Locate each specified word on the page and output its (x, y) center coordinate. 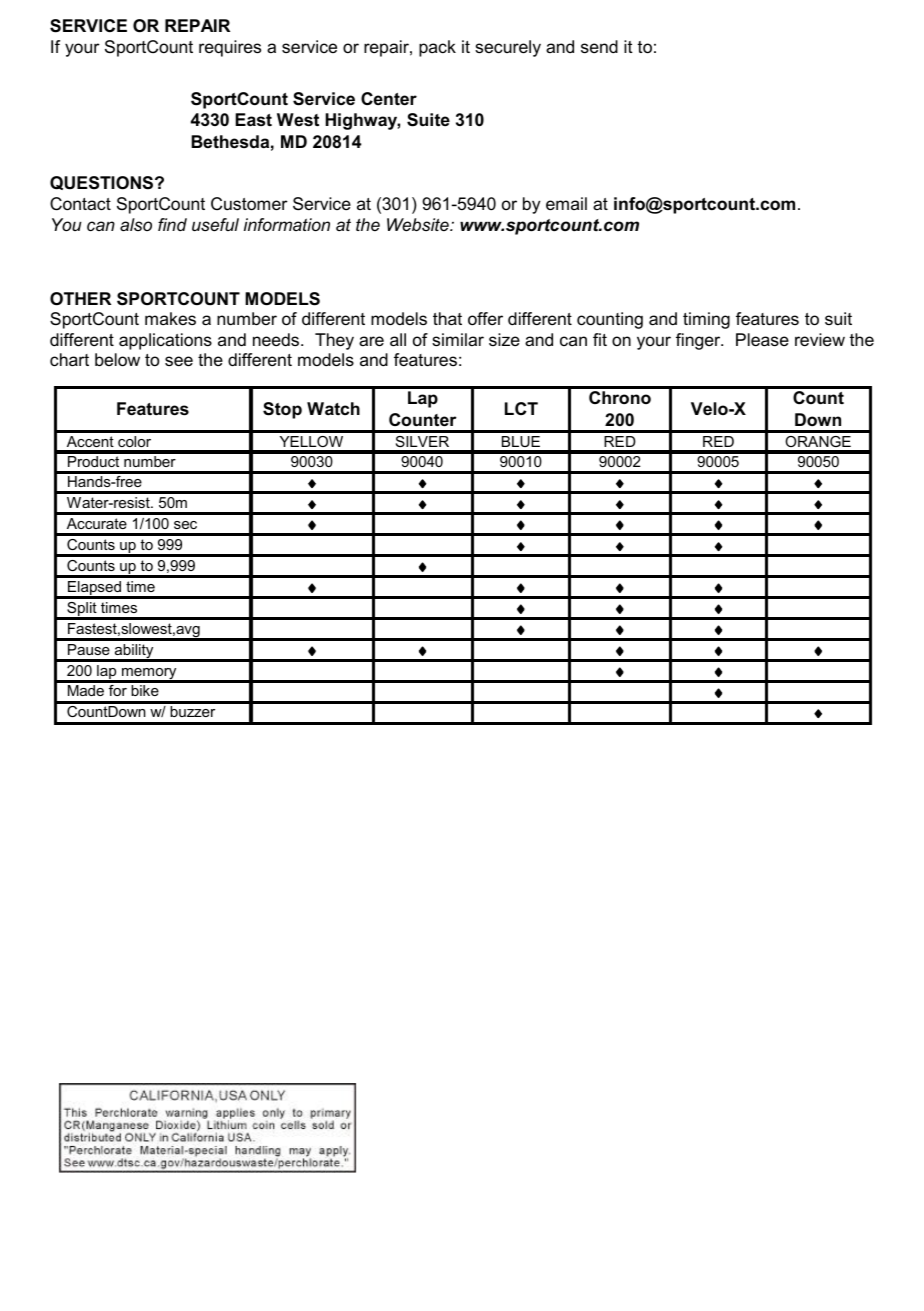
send (599, 46)
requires (230, 48)
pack (437, 48)
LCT (521, 408)
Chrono (620, 397)
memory (149, 675)
